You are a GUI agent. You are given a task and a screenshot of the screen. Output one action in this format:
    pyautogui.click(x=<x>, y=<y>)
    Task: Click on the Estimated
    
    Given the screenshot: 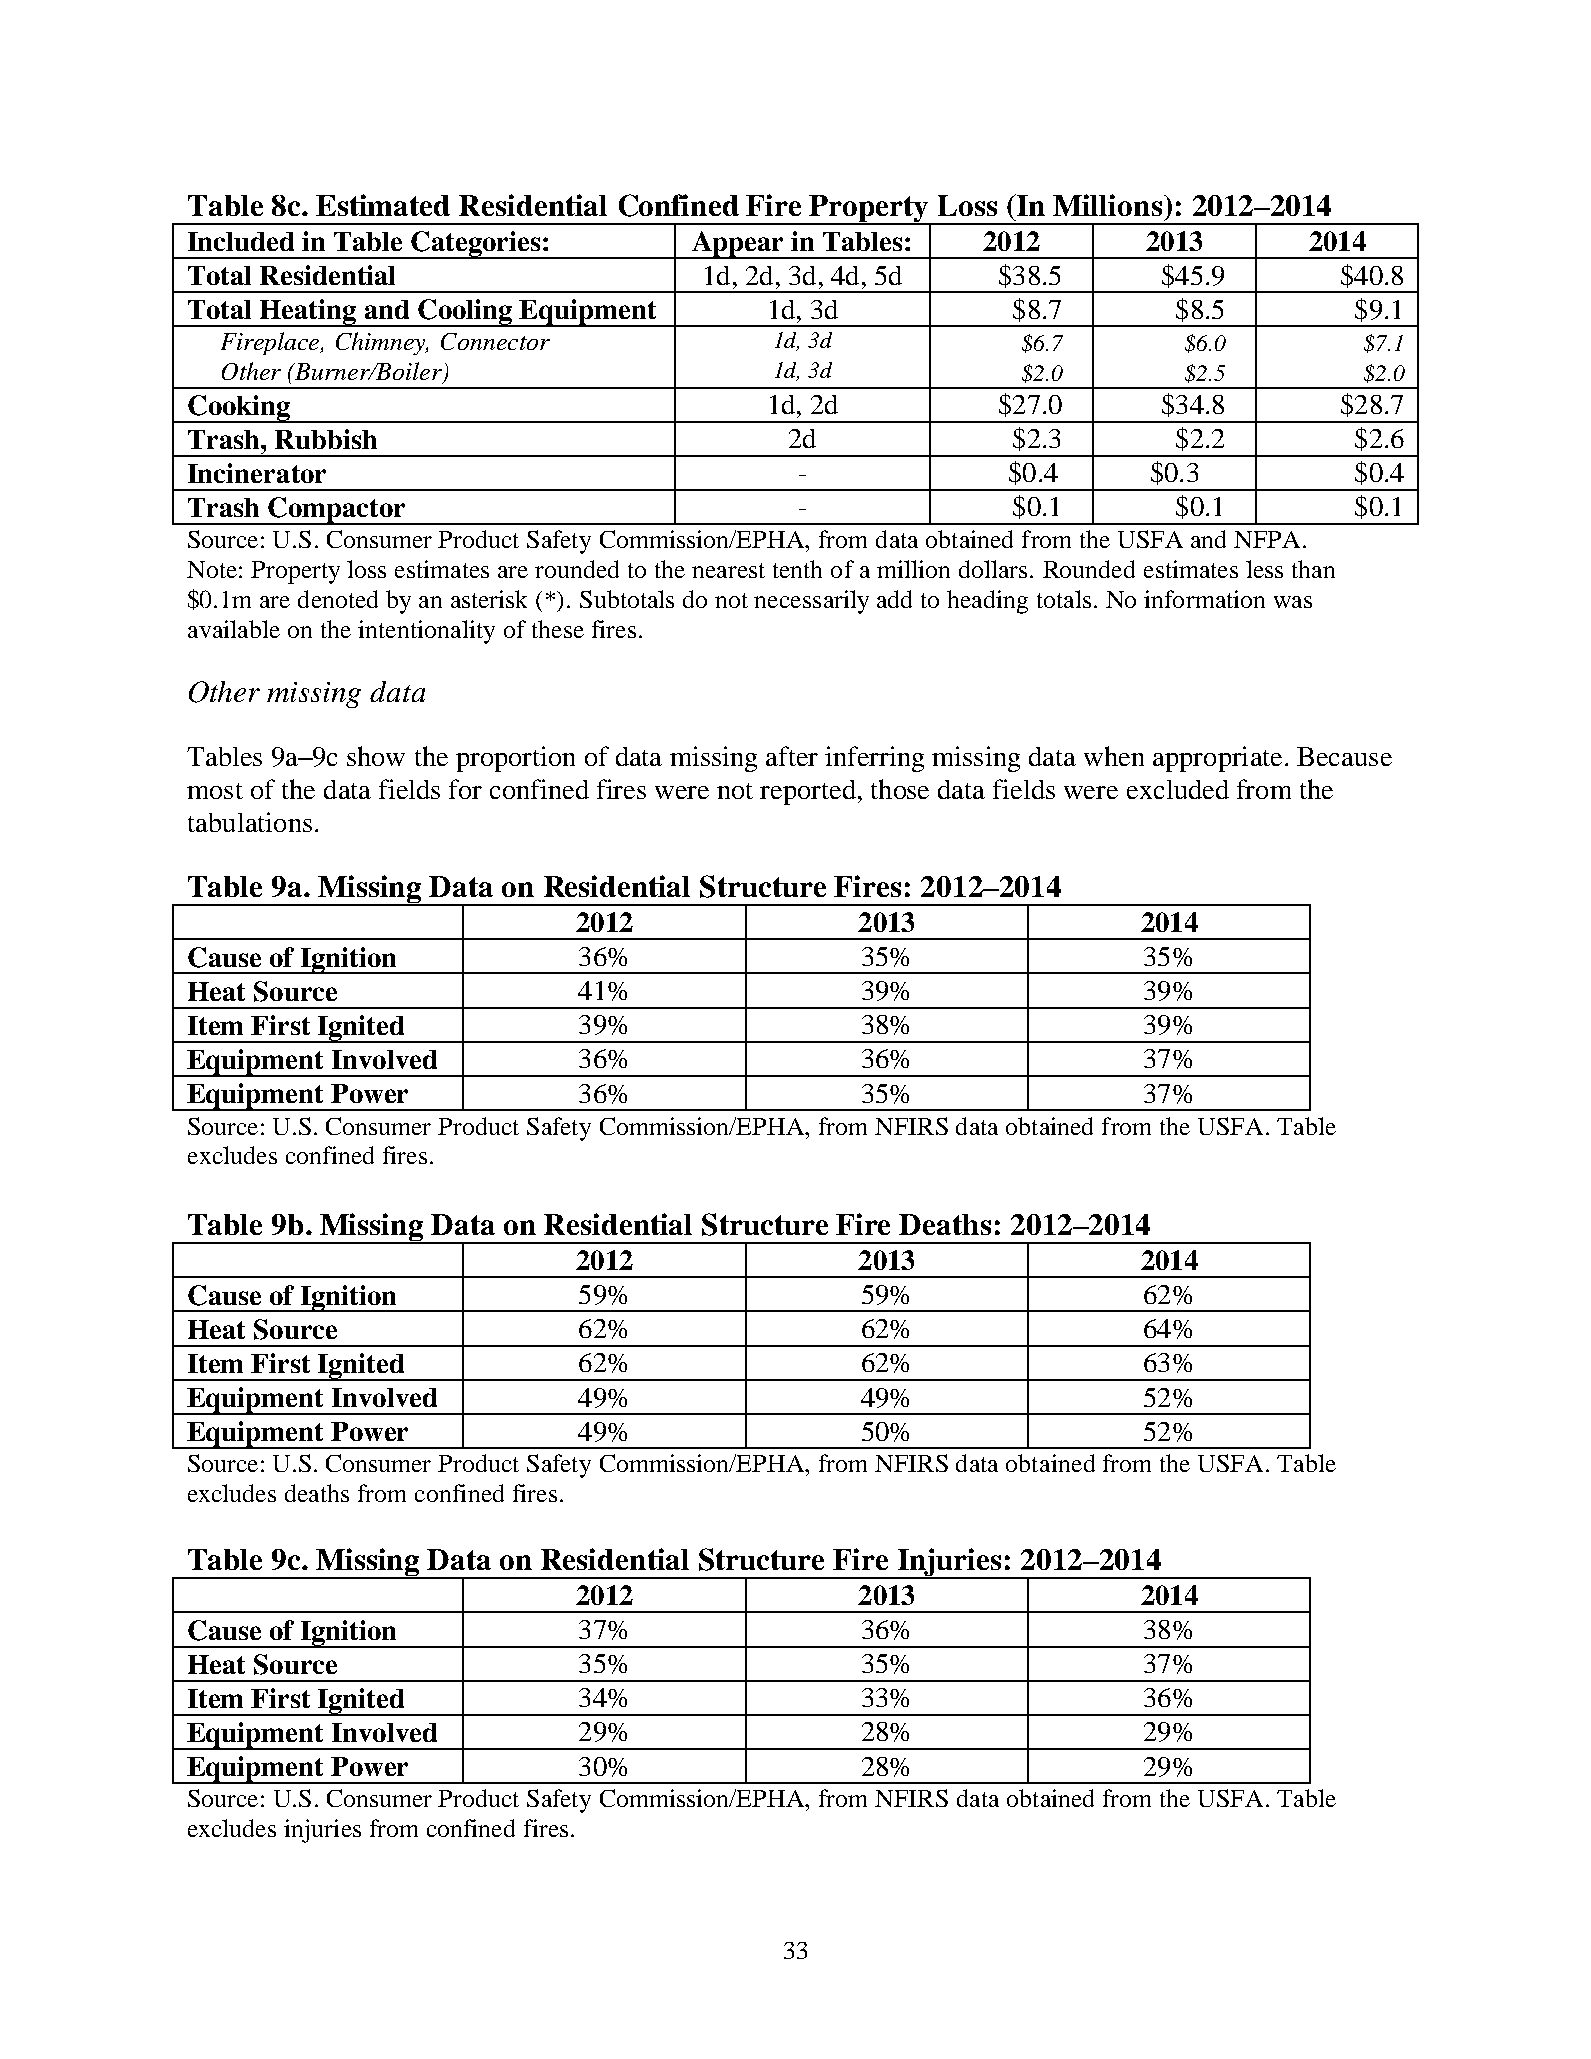 What is the action you would take?
    pyautogui.click(x=383, y=205)
